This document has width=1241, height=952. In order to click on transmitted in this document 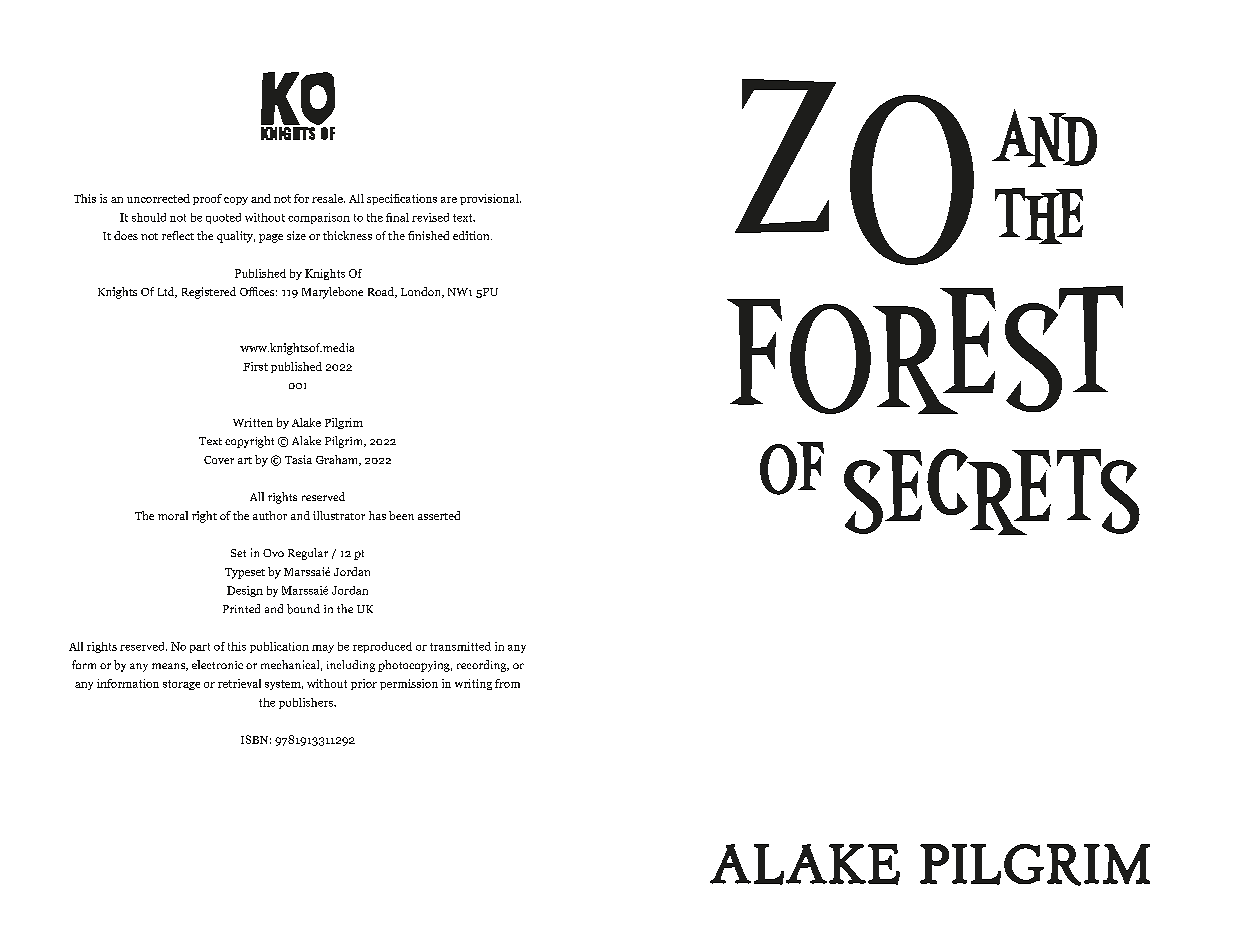, I will do `click(460, 646)`.
